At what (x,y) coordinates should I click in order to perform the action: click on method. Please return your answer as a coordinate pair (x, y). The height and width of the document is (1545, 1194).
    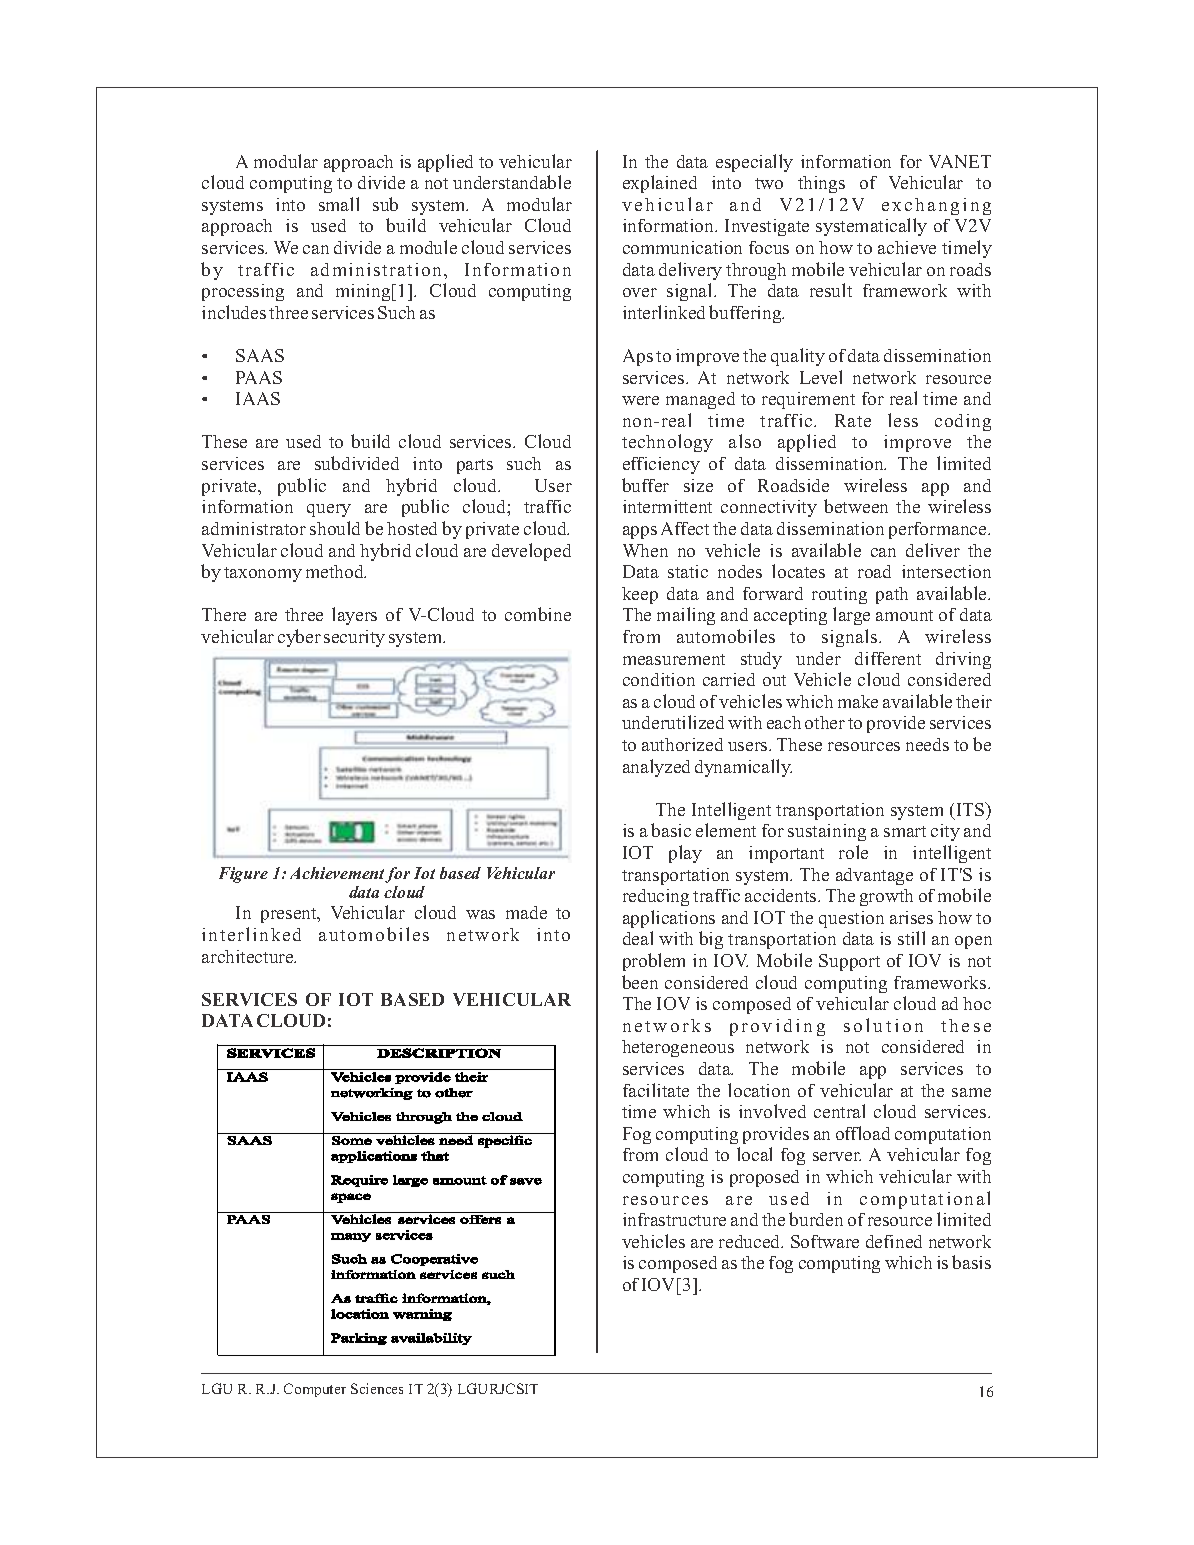
    Looking at the image, I should click on (336, 571).
